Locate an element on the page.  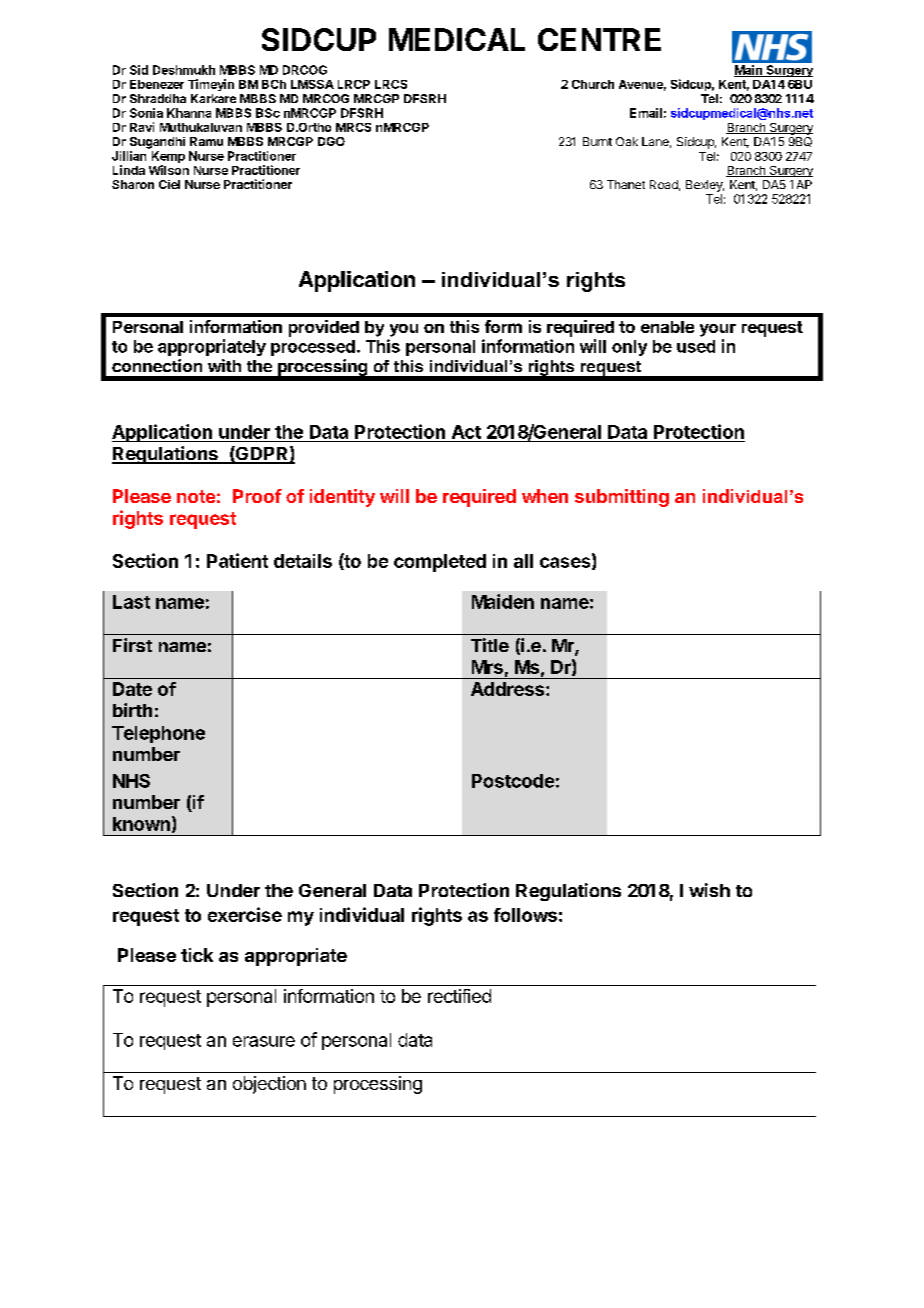
enable is located at coordinates (667, 327).
